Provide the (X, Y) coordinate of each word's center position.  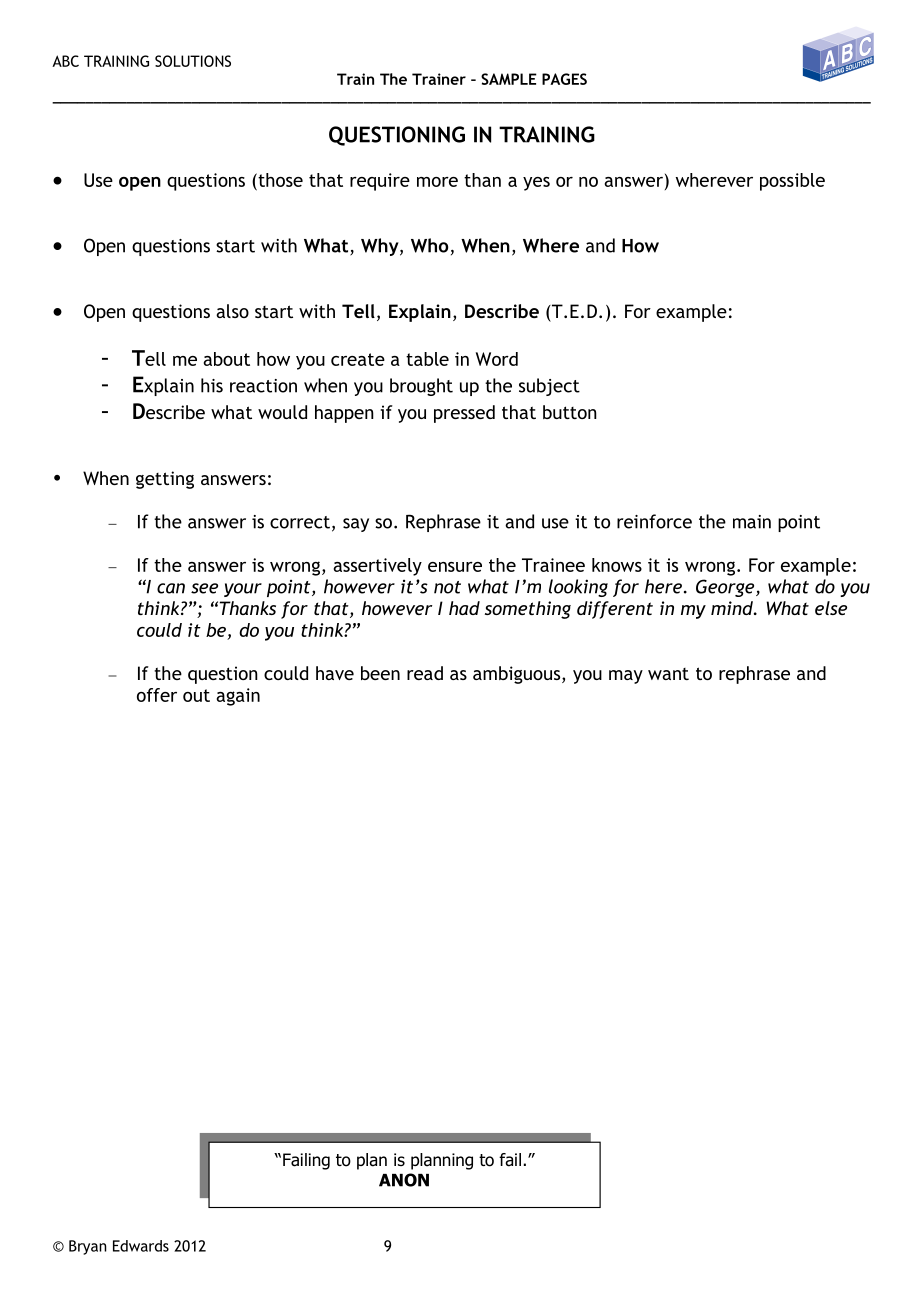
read (425, 673)
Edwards (141, 1246)
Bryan (88, 1247)
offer (157, 695)
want (668, 674)
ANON (404, 1180)
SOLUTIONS (193, 61)
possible (792, 182)
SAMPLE (509, 79)
